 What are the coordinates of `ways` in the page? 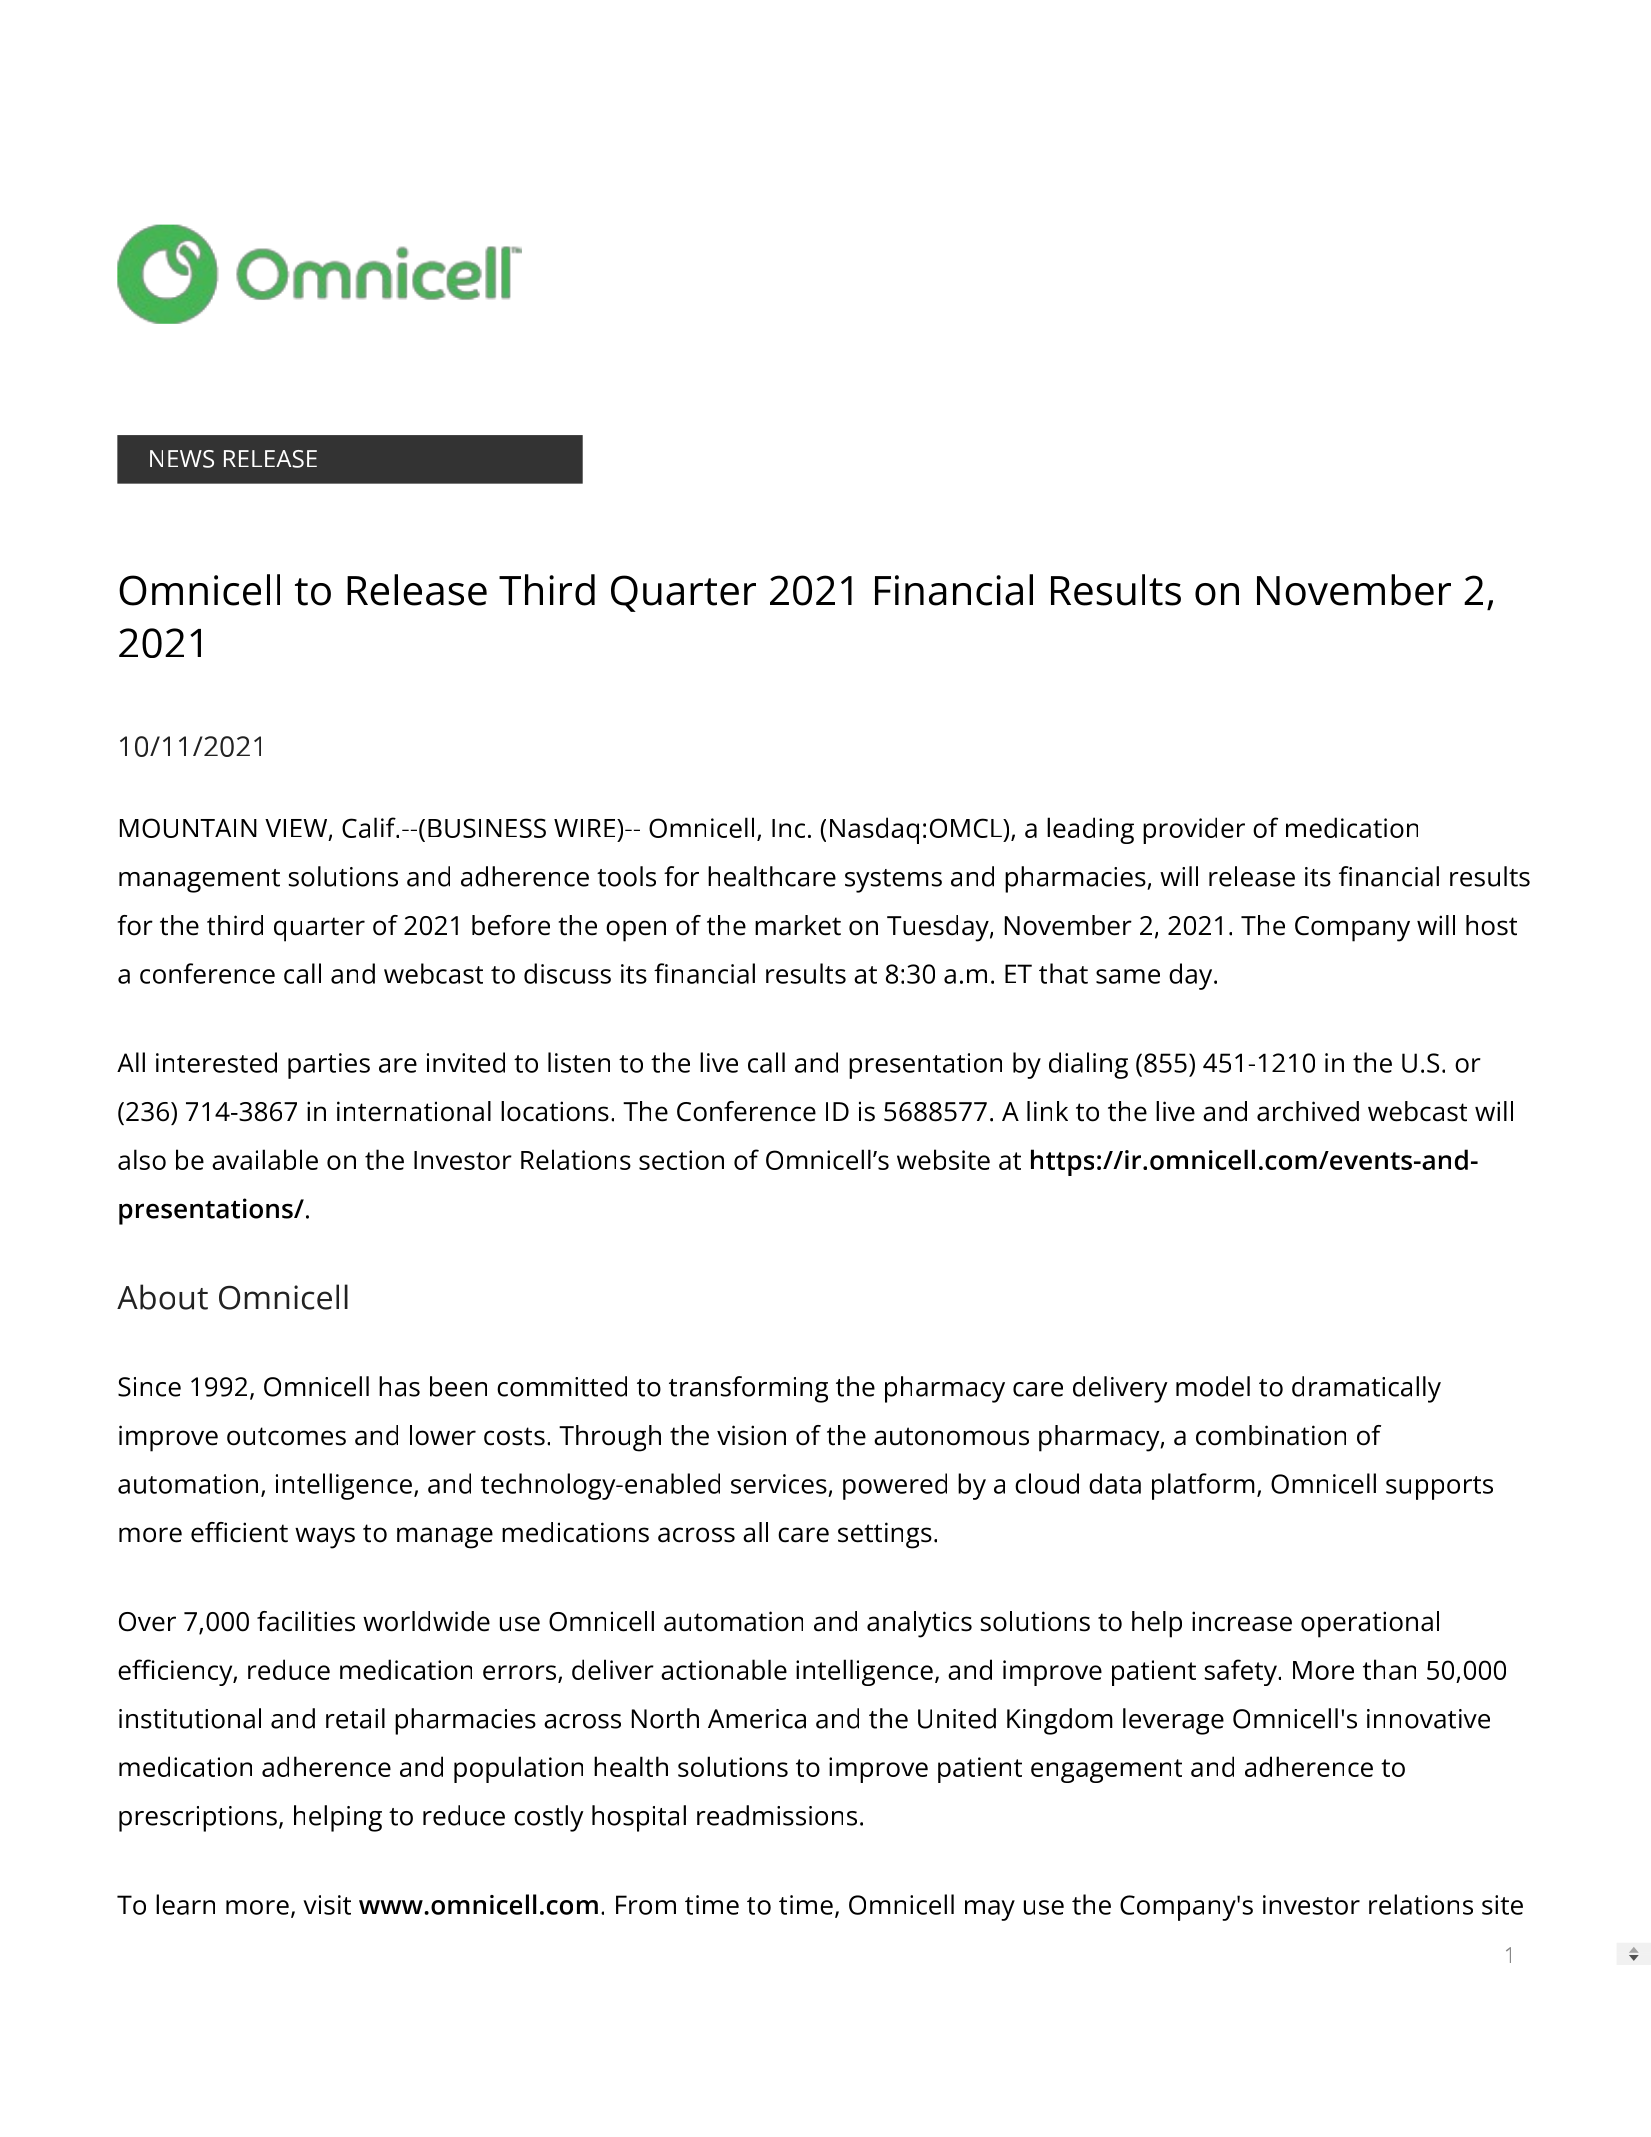 It's located at (325, 1538).
